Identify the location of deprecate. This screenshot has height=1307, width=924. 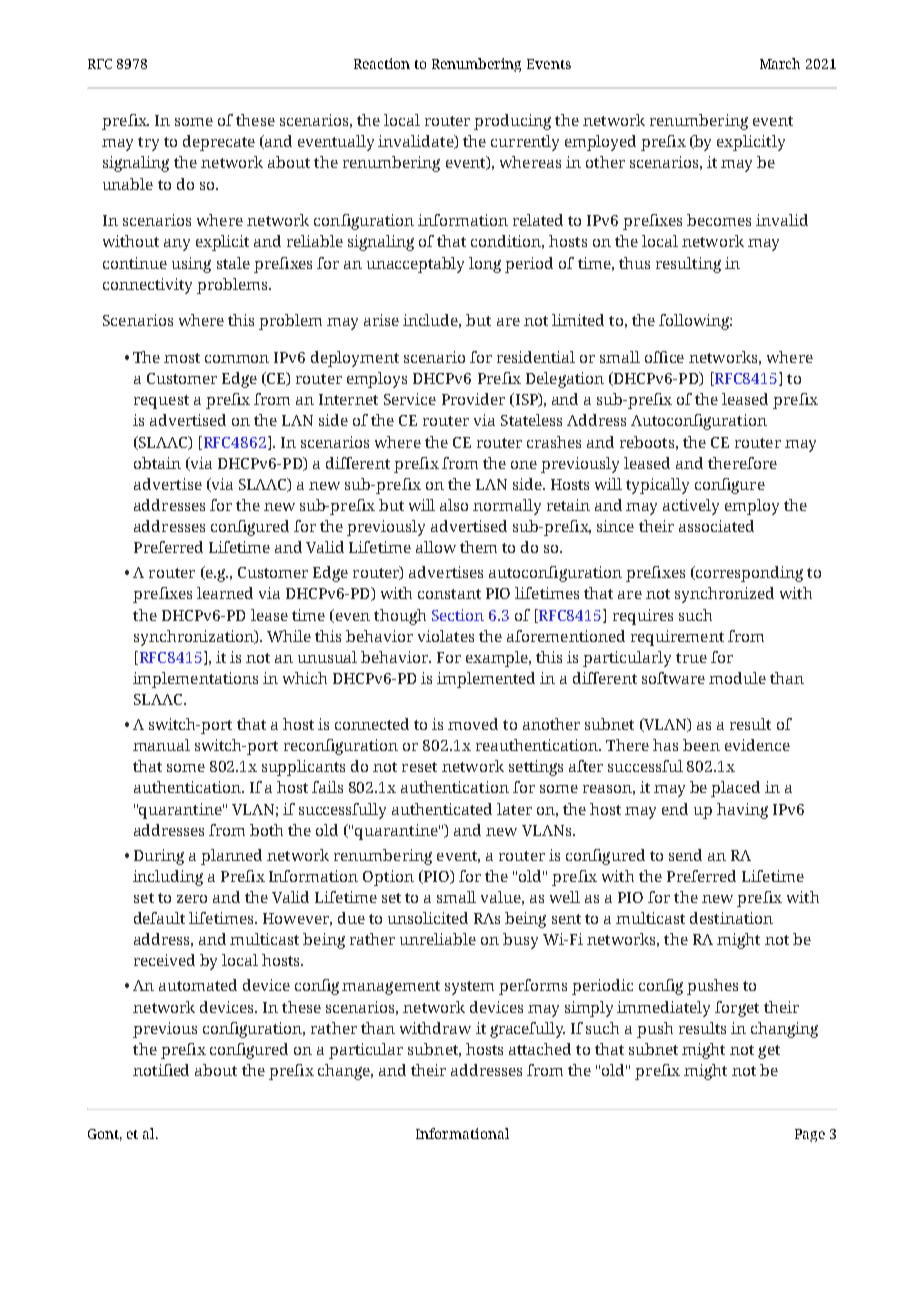
(219, 143).
